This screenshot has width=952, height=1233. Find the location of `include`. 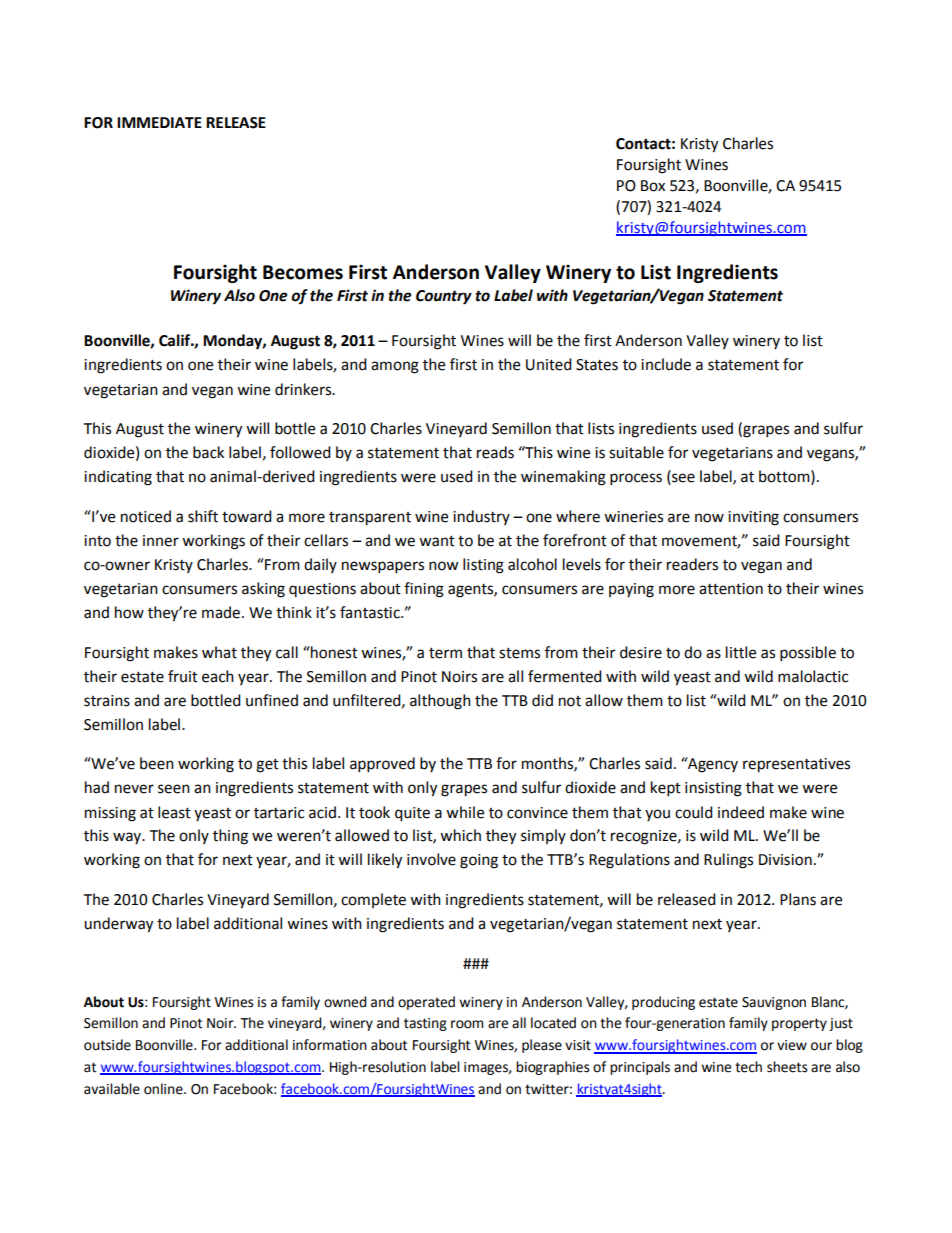

include is located at coordinates (666, 364).
